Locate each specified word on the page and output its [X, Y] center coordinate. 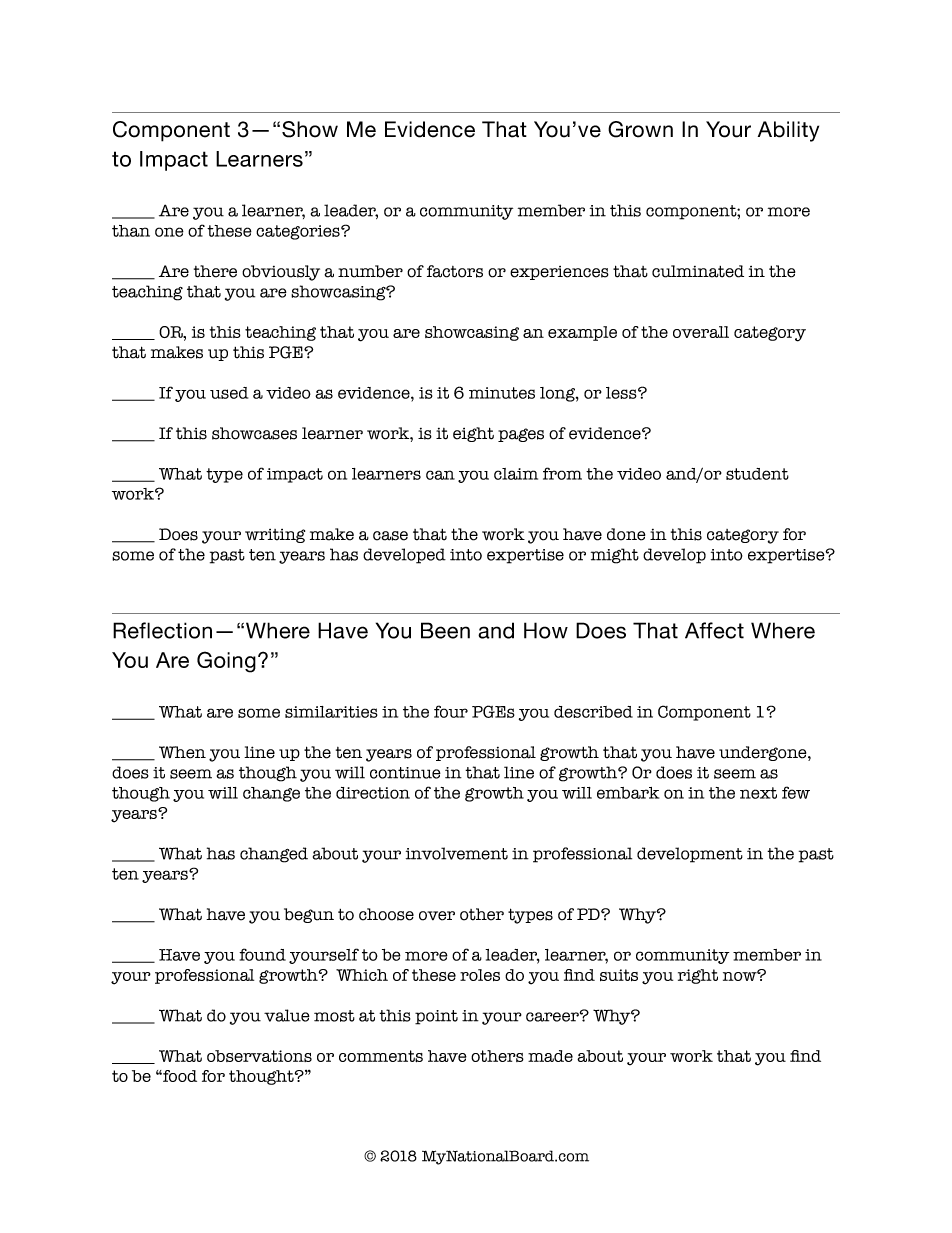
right [698, 976]
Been [445, 630]
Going [226, 662]
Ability [788, 131]
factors [455, 271]
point [436, 1017]
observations [259, 1056]
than [131, 231]
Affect [714, 630]
